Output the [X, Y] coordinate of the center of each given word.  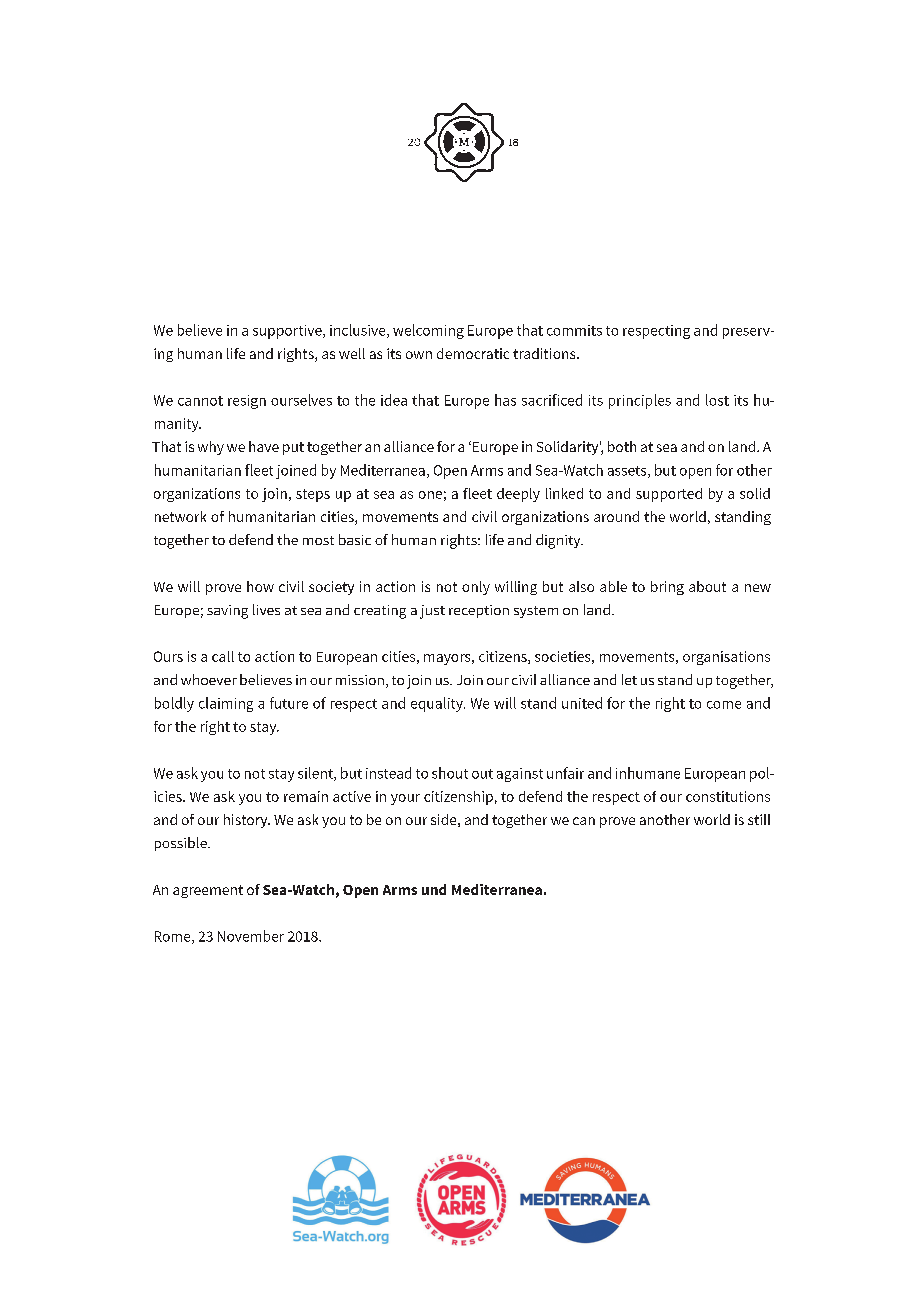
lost [717, 400]
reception [479, 611]
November [251, 936]
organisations [726, 658]
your [405, 799]
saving [227, 612]
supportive [288, 332]
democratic [473, 353]
